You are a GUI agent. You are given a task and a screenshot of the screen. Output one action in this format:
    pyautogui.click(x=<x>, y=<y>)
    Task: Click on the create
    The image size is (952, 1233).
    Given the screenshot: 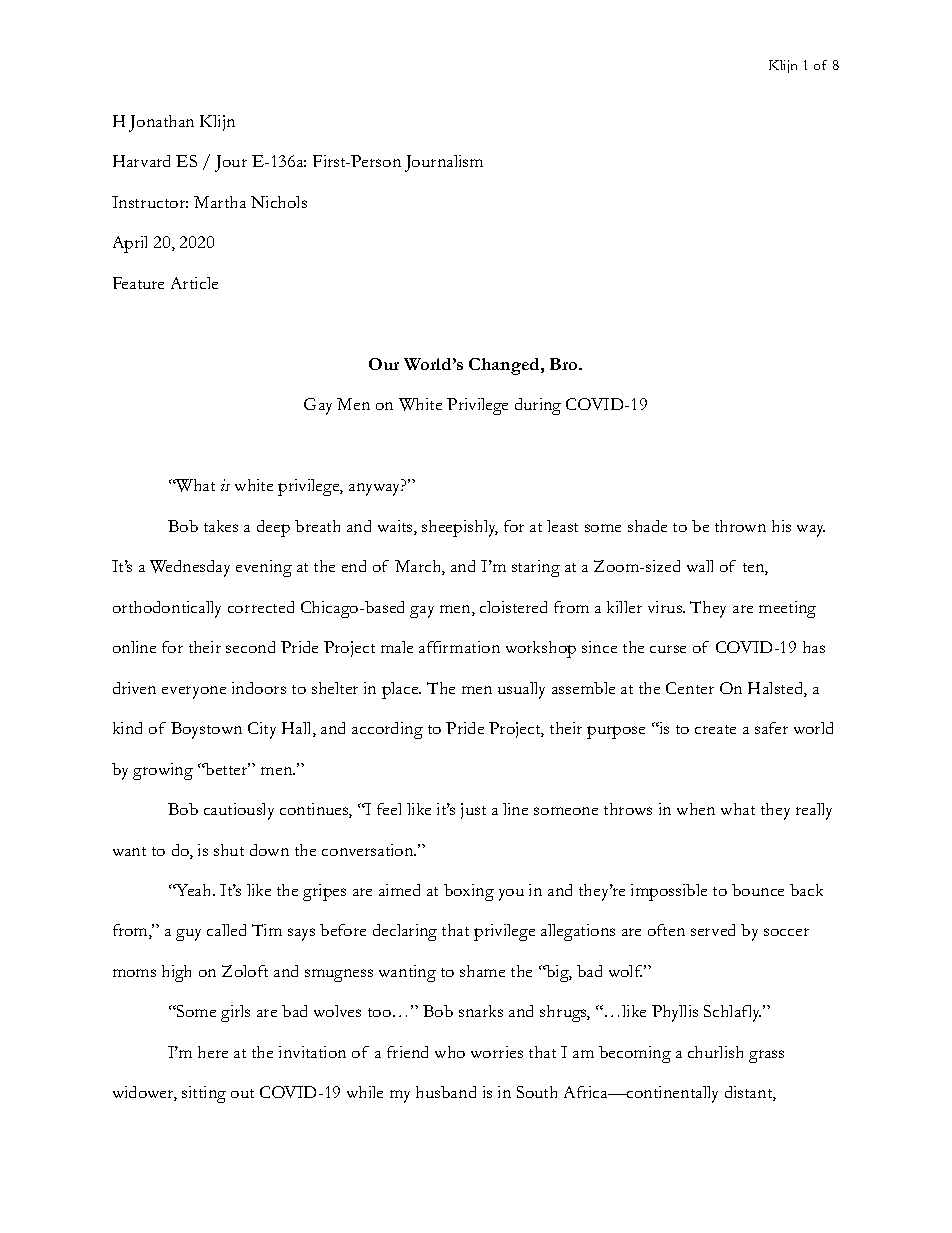 What is the action you would take?
    pyautogui.click(x=715, y=729)
